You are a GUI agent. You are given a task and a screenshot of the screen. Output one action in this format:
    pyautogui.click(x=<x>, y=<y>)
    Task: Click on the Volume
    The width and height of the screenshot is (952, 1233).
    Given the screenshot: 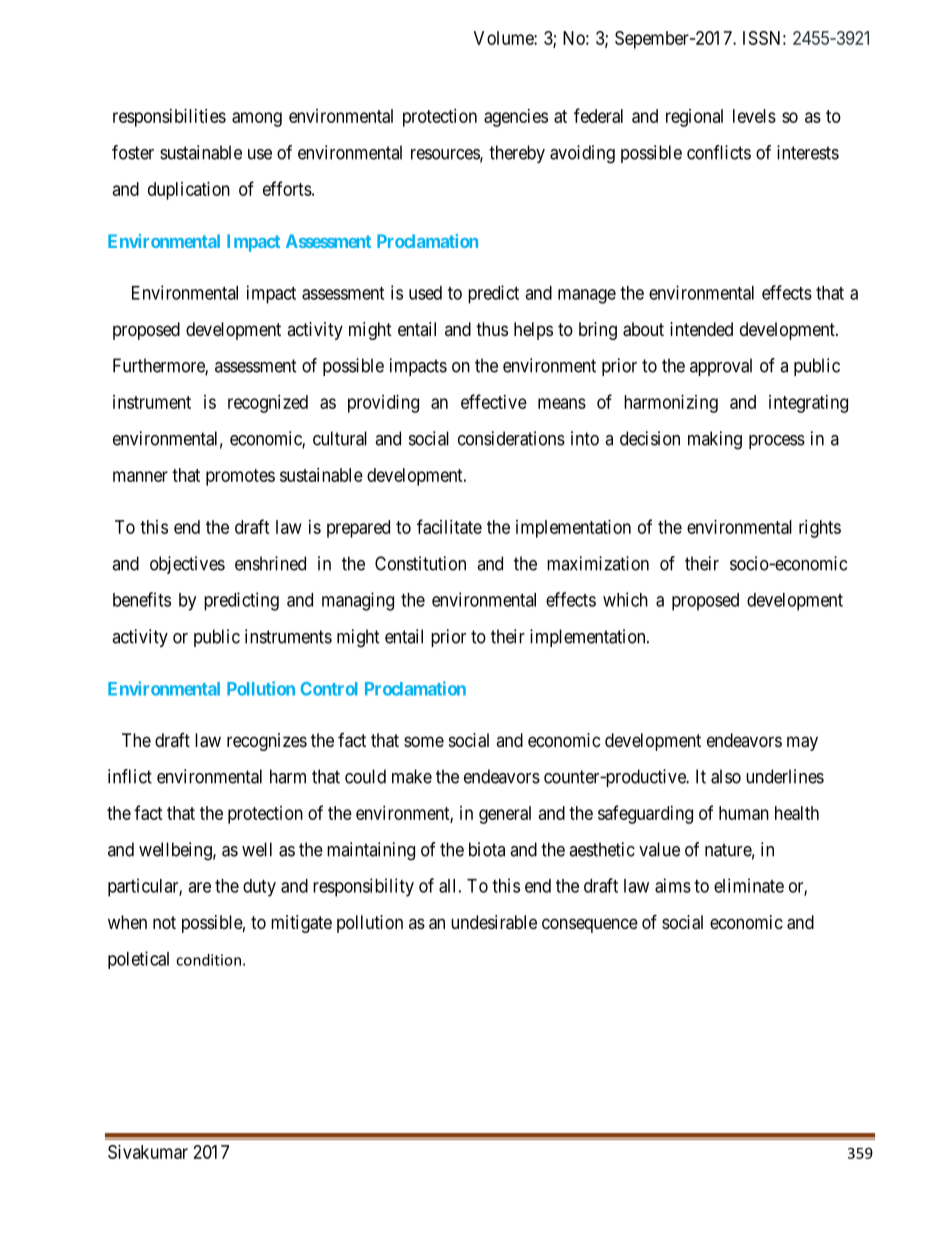 What is the action you would take?
    pyautogui.click(x=504, y=38)
